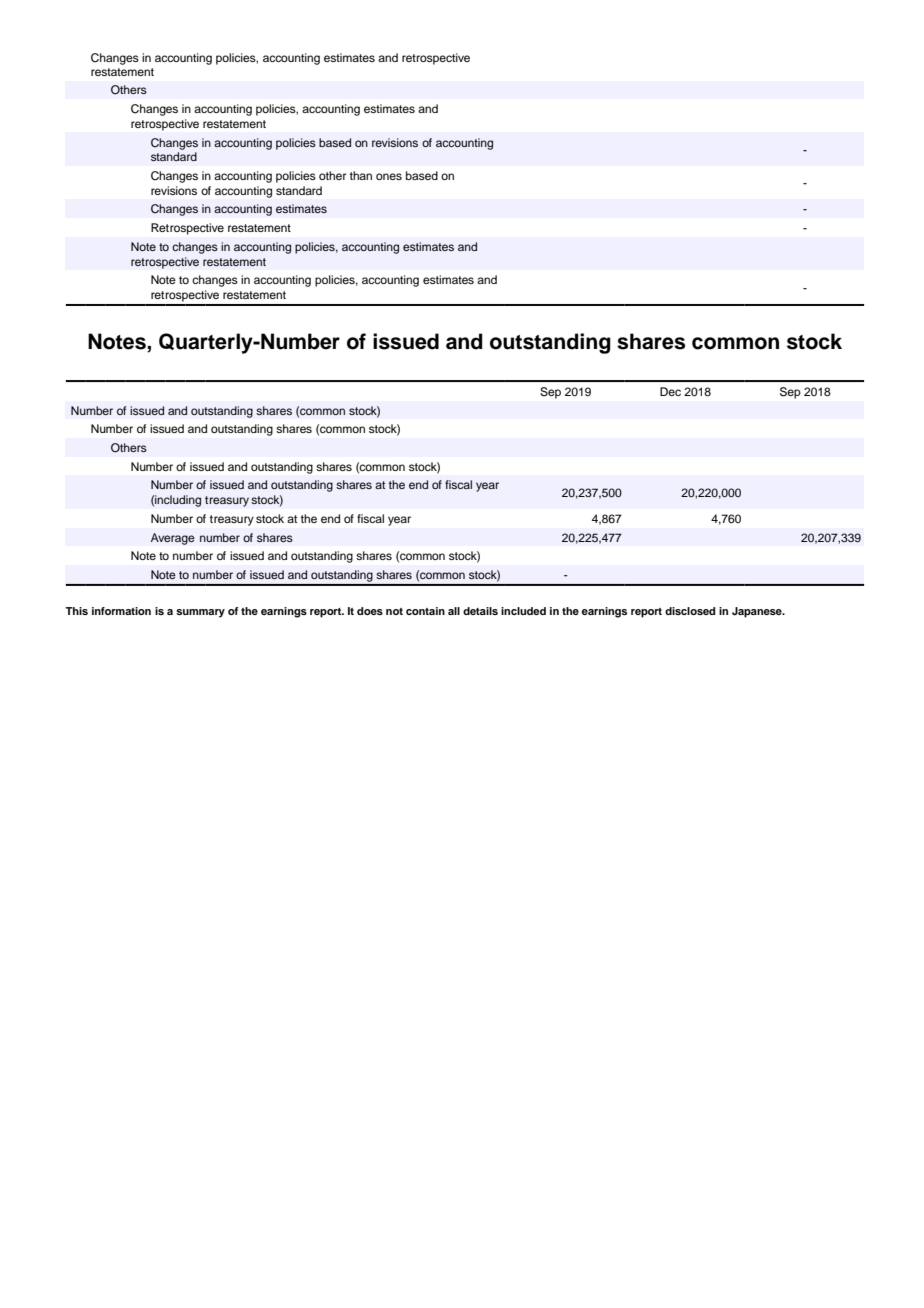 The height and width of the screenshot is (1308, 924). I want to click on included, so click(523, 611).
